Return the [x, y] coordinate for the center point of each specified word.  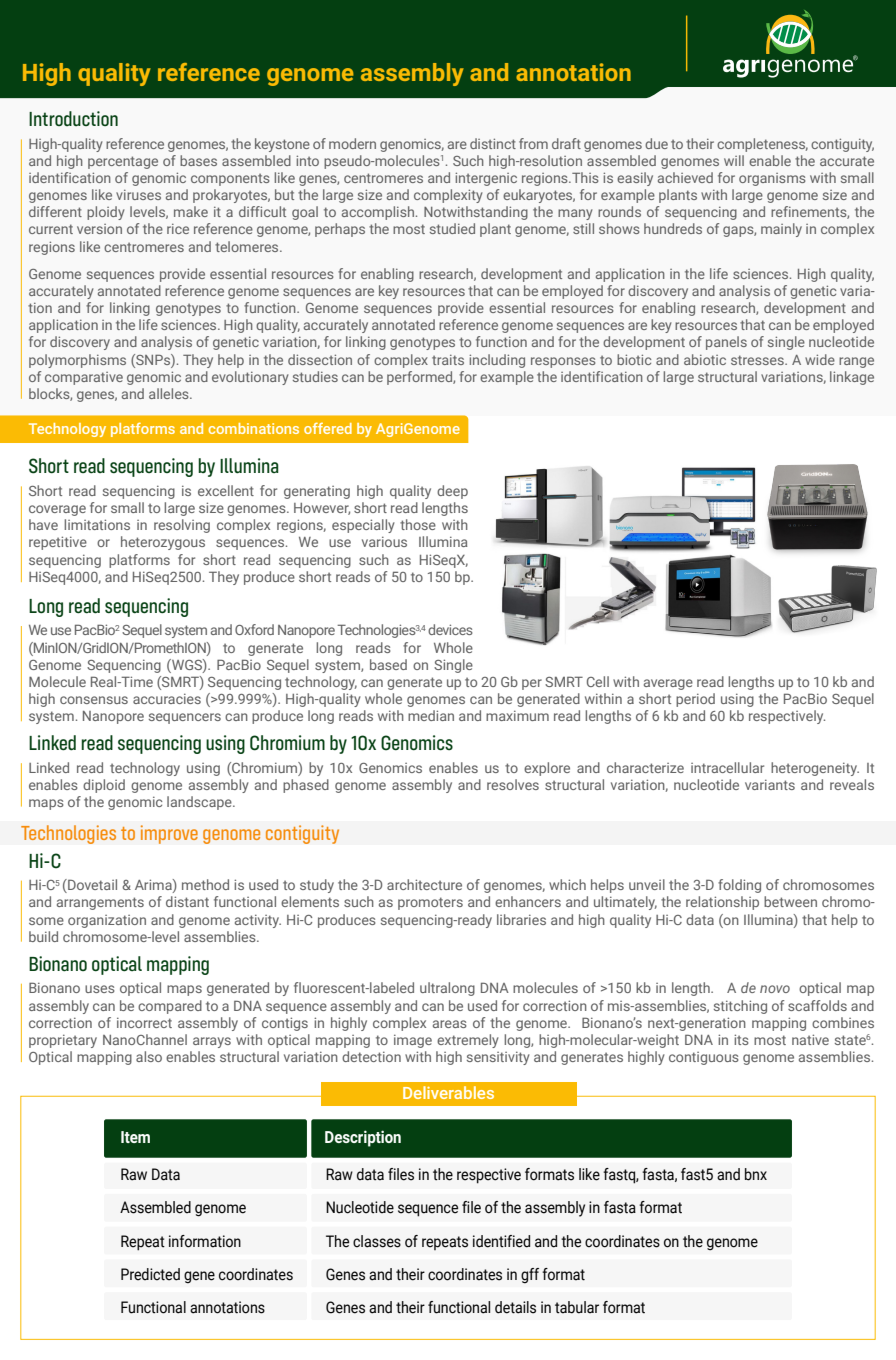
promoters [430, 903]
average [668, 684]
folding [739, 886]
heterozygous [163, 543]
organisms [772, 179]
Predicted [150, 1274]
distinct [493, 143]
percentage [123, 162]
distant [187, 901]
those [418, 524]
